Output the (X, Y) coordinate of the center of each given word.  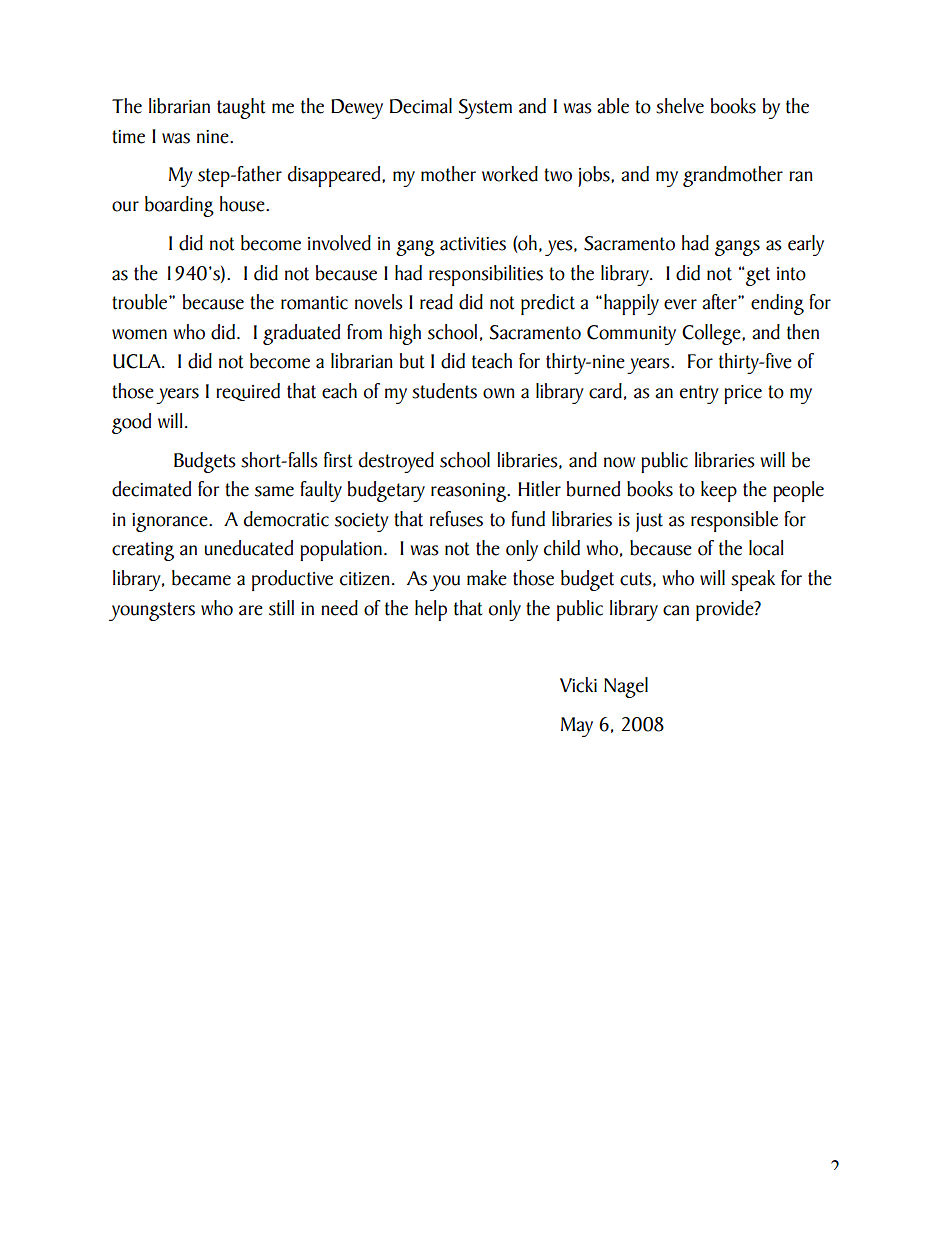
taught (241, 108)
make (487, 578)
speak (753, 580)
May (577, 727)
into (791, 274)
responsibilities (486, 275)
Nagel (626, 687)
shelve (680, 106)
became (201, 578)
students (444, 391)
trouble (141, 302)
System (485, 109)
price (743, 394)
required (248, 392)
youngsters (152, 611)
